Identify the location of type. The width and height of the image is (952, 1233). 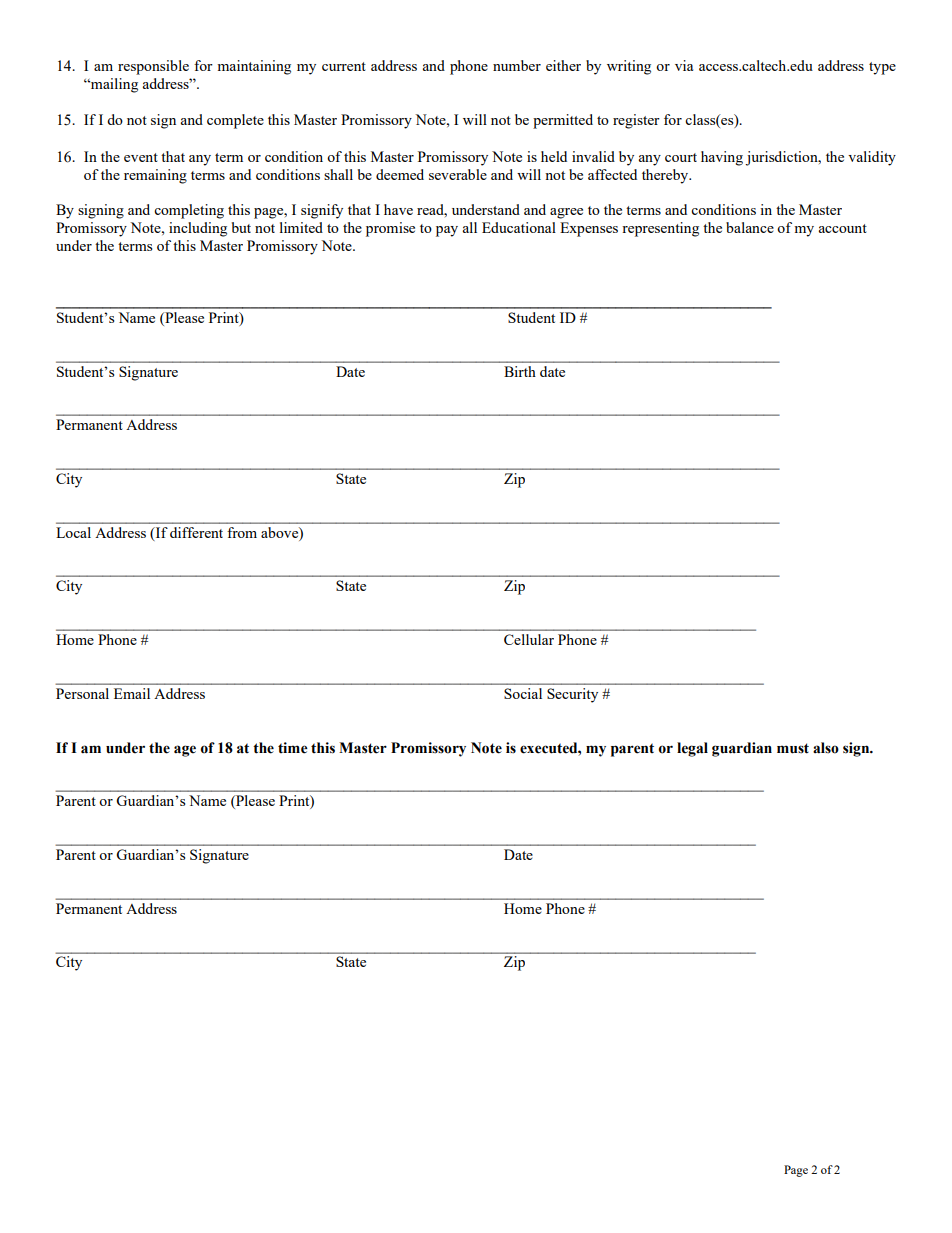
(882, 68).
